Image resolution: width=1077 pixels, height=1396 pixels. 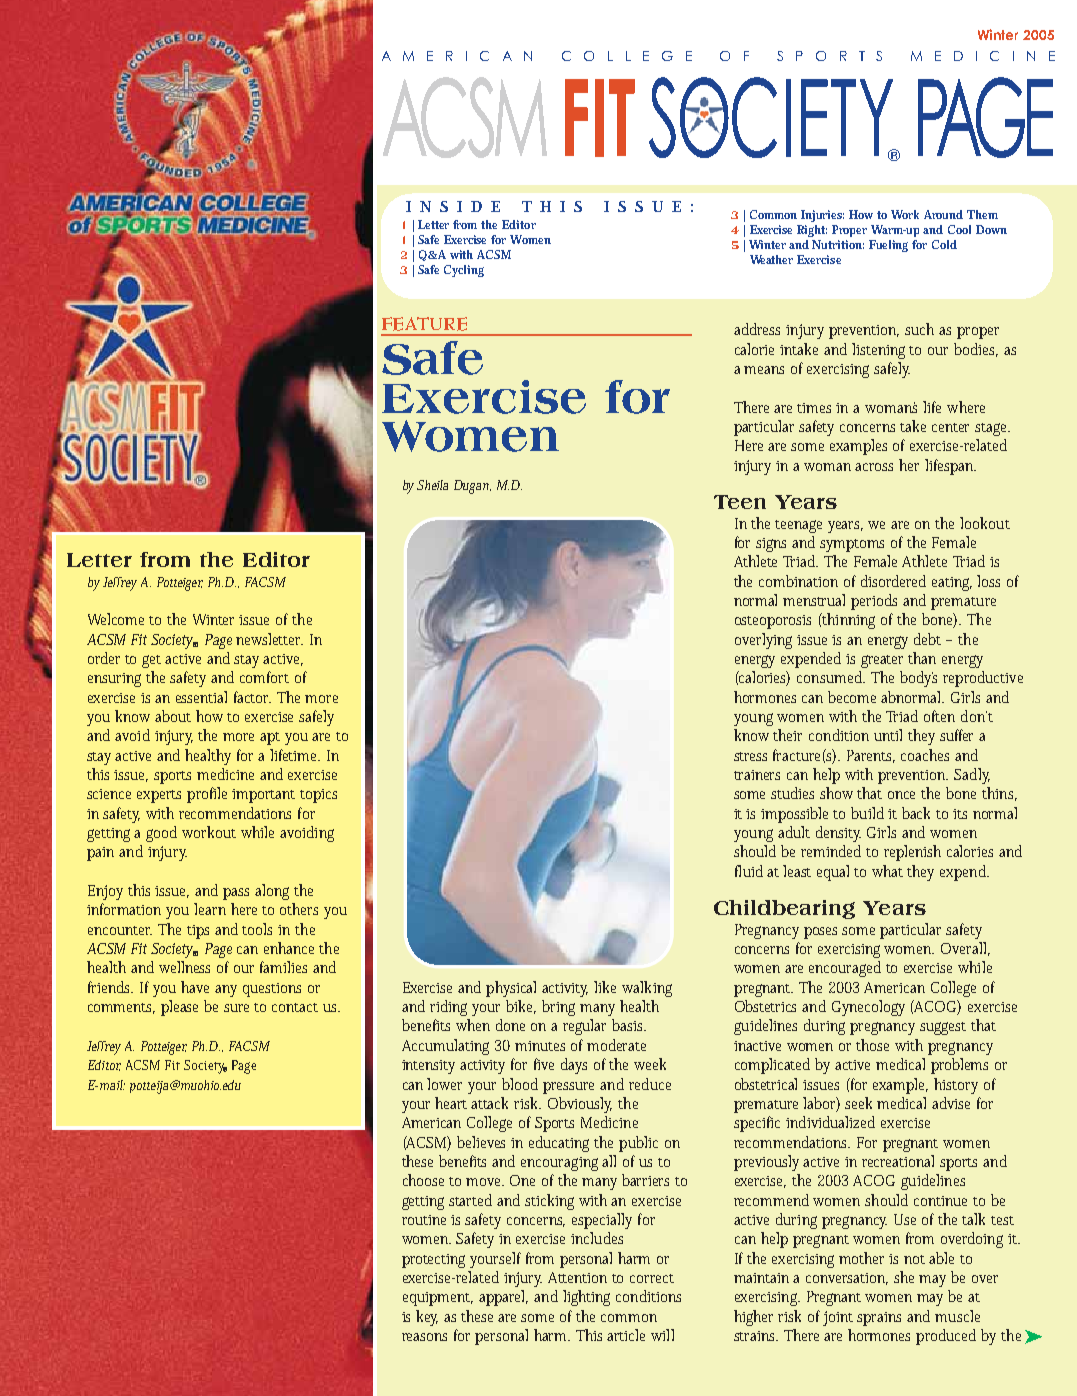 What do you see at coordinates (161, 834) in the screenshot?
I see `good` at bounding box center [161, 834].
